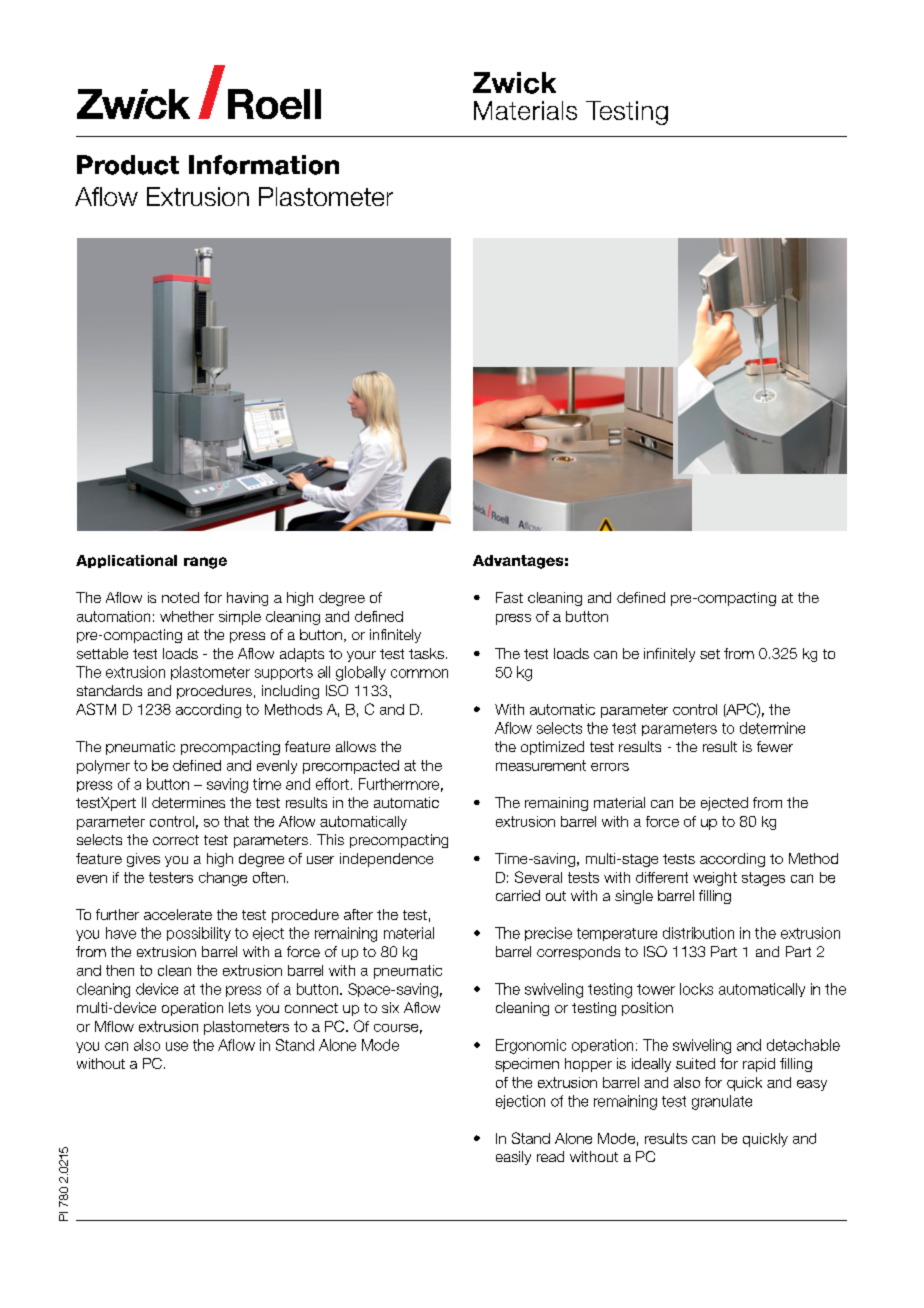 This page has width=924, height=1308. What do you see at coordinates (509, 597) in the page?
I see `Fast` at bounding box center [509, 597].
